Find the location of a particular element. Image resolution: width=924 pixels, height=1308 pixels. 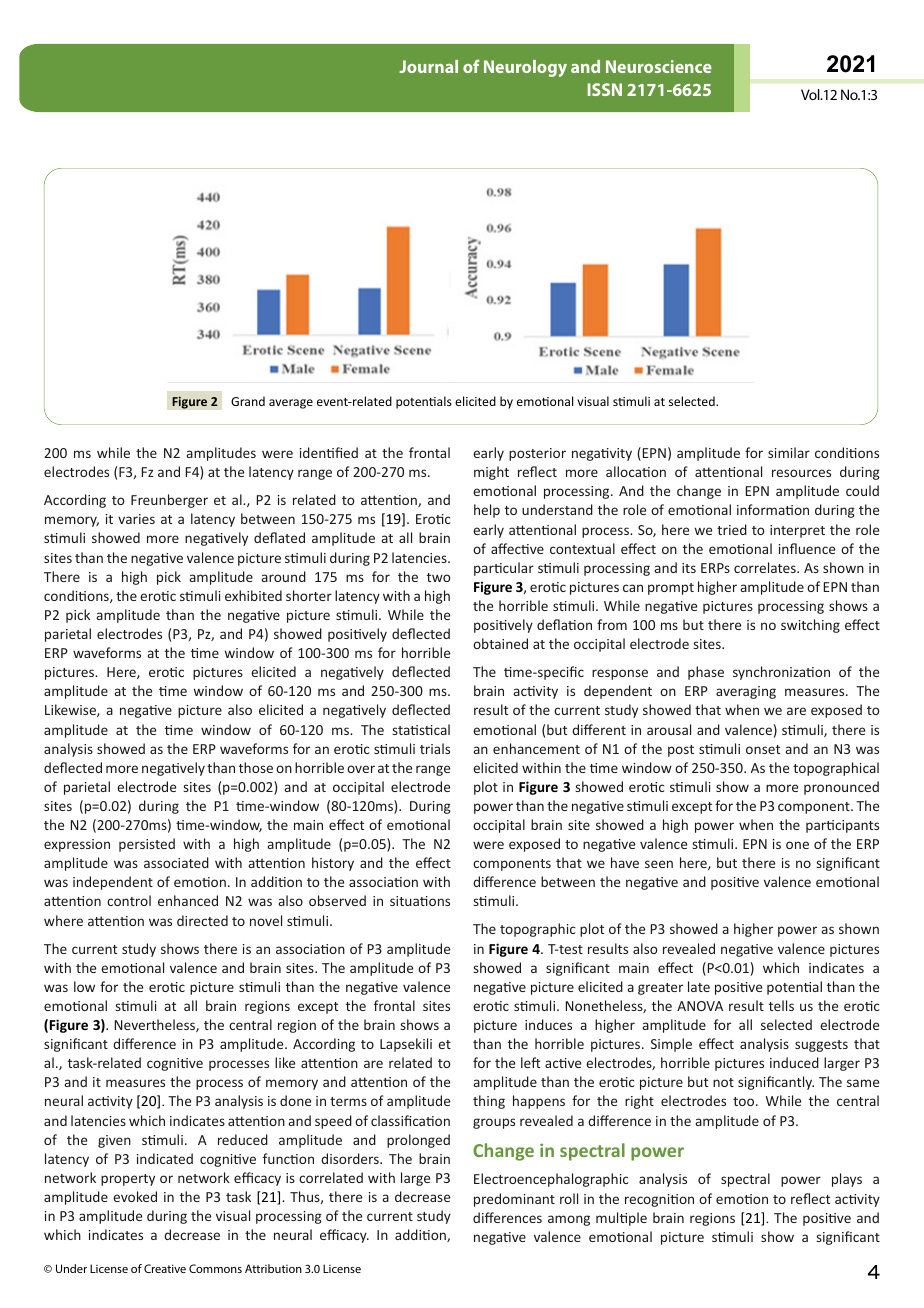

Journal is located at coordinates (428, 66).
